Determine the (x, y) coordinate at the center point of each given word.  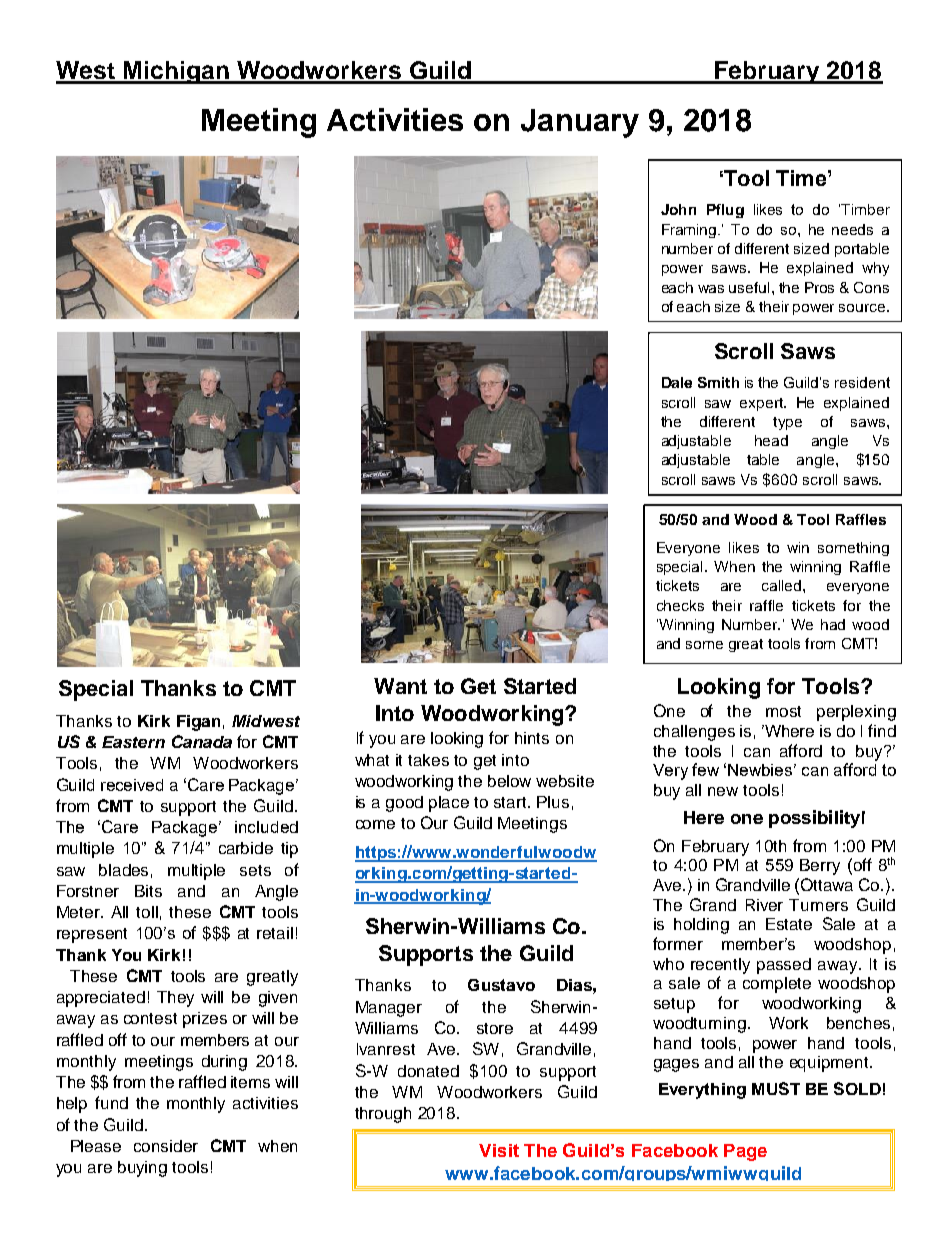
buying (142, 1169)
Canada (202, 741)
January (580, 123)
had (833, 624)
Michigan (176, 72)
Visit (499, 1150)
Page (745, 1152)
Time (802, 178)
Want (400, 686)
